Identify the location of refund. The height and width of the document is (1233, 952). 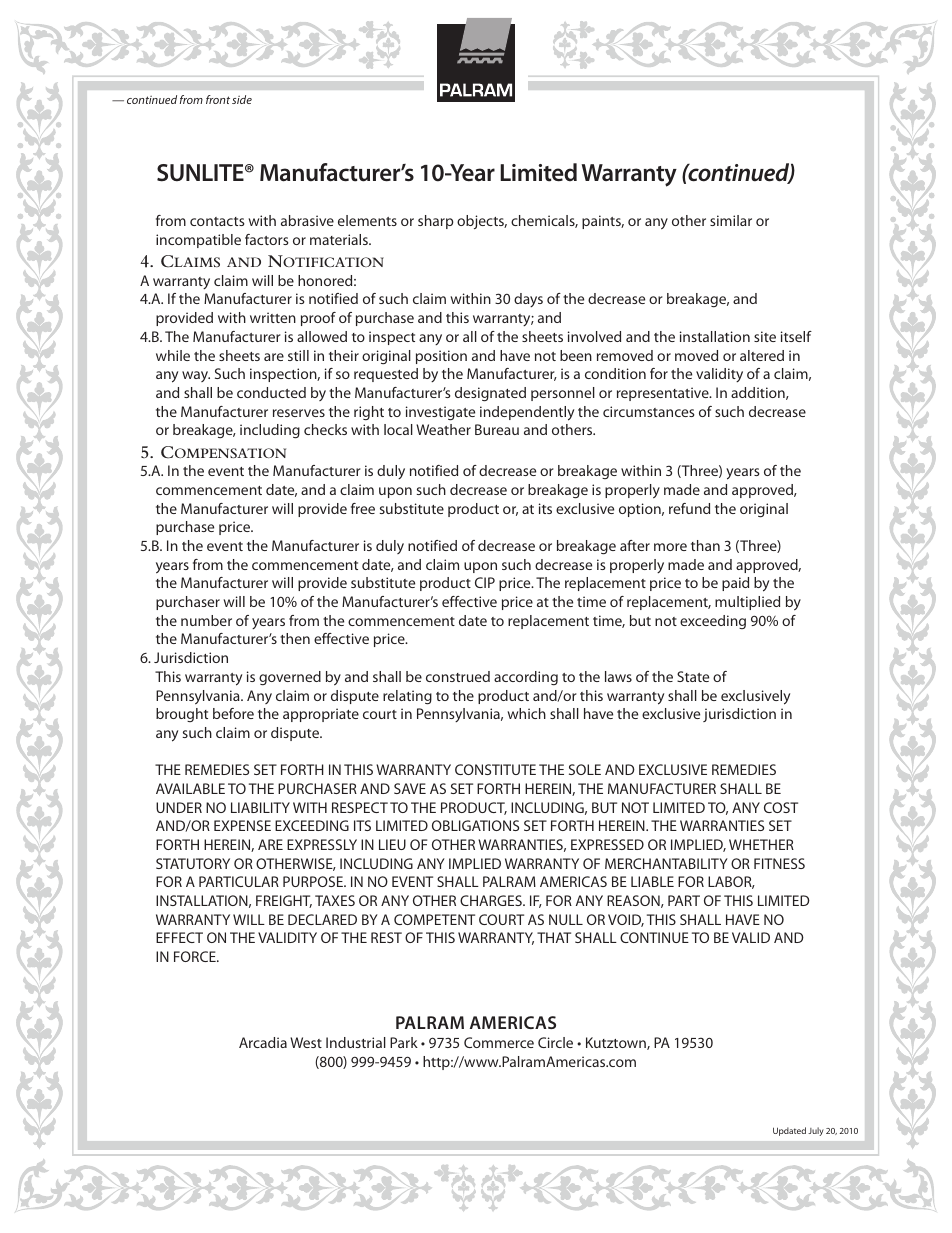
(689, 508).
